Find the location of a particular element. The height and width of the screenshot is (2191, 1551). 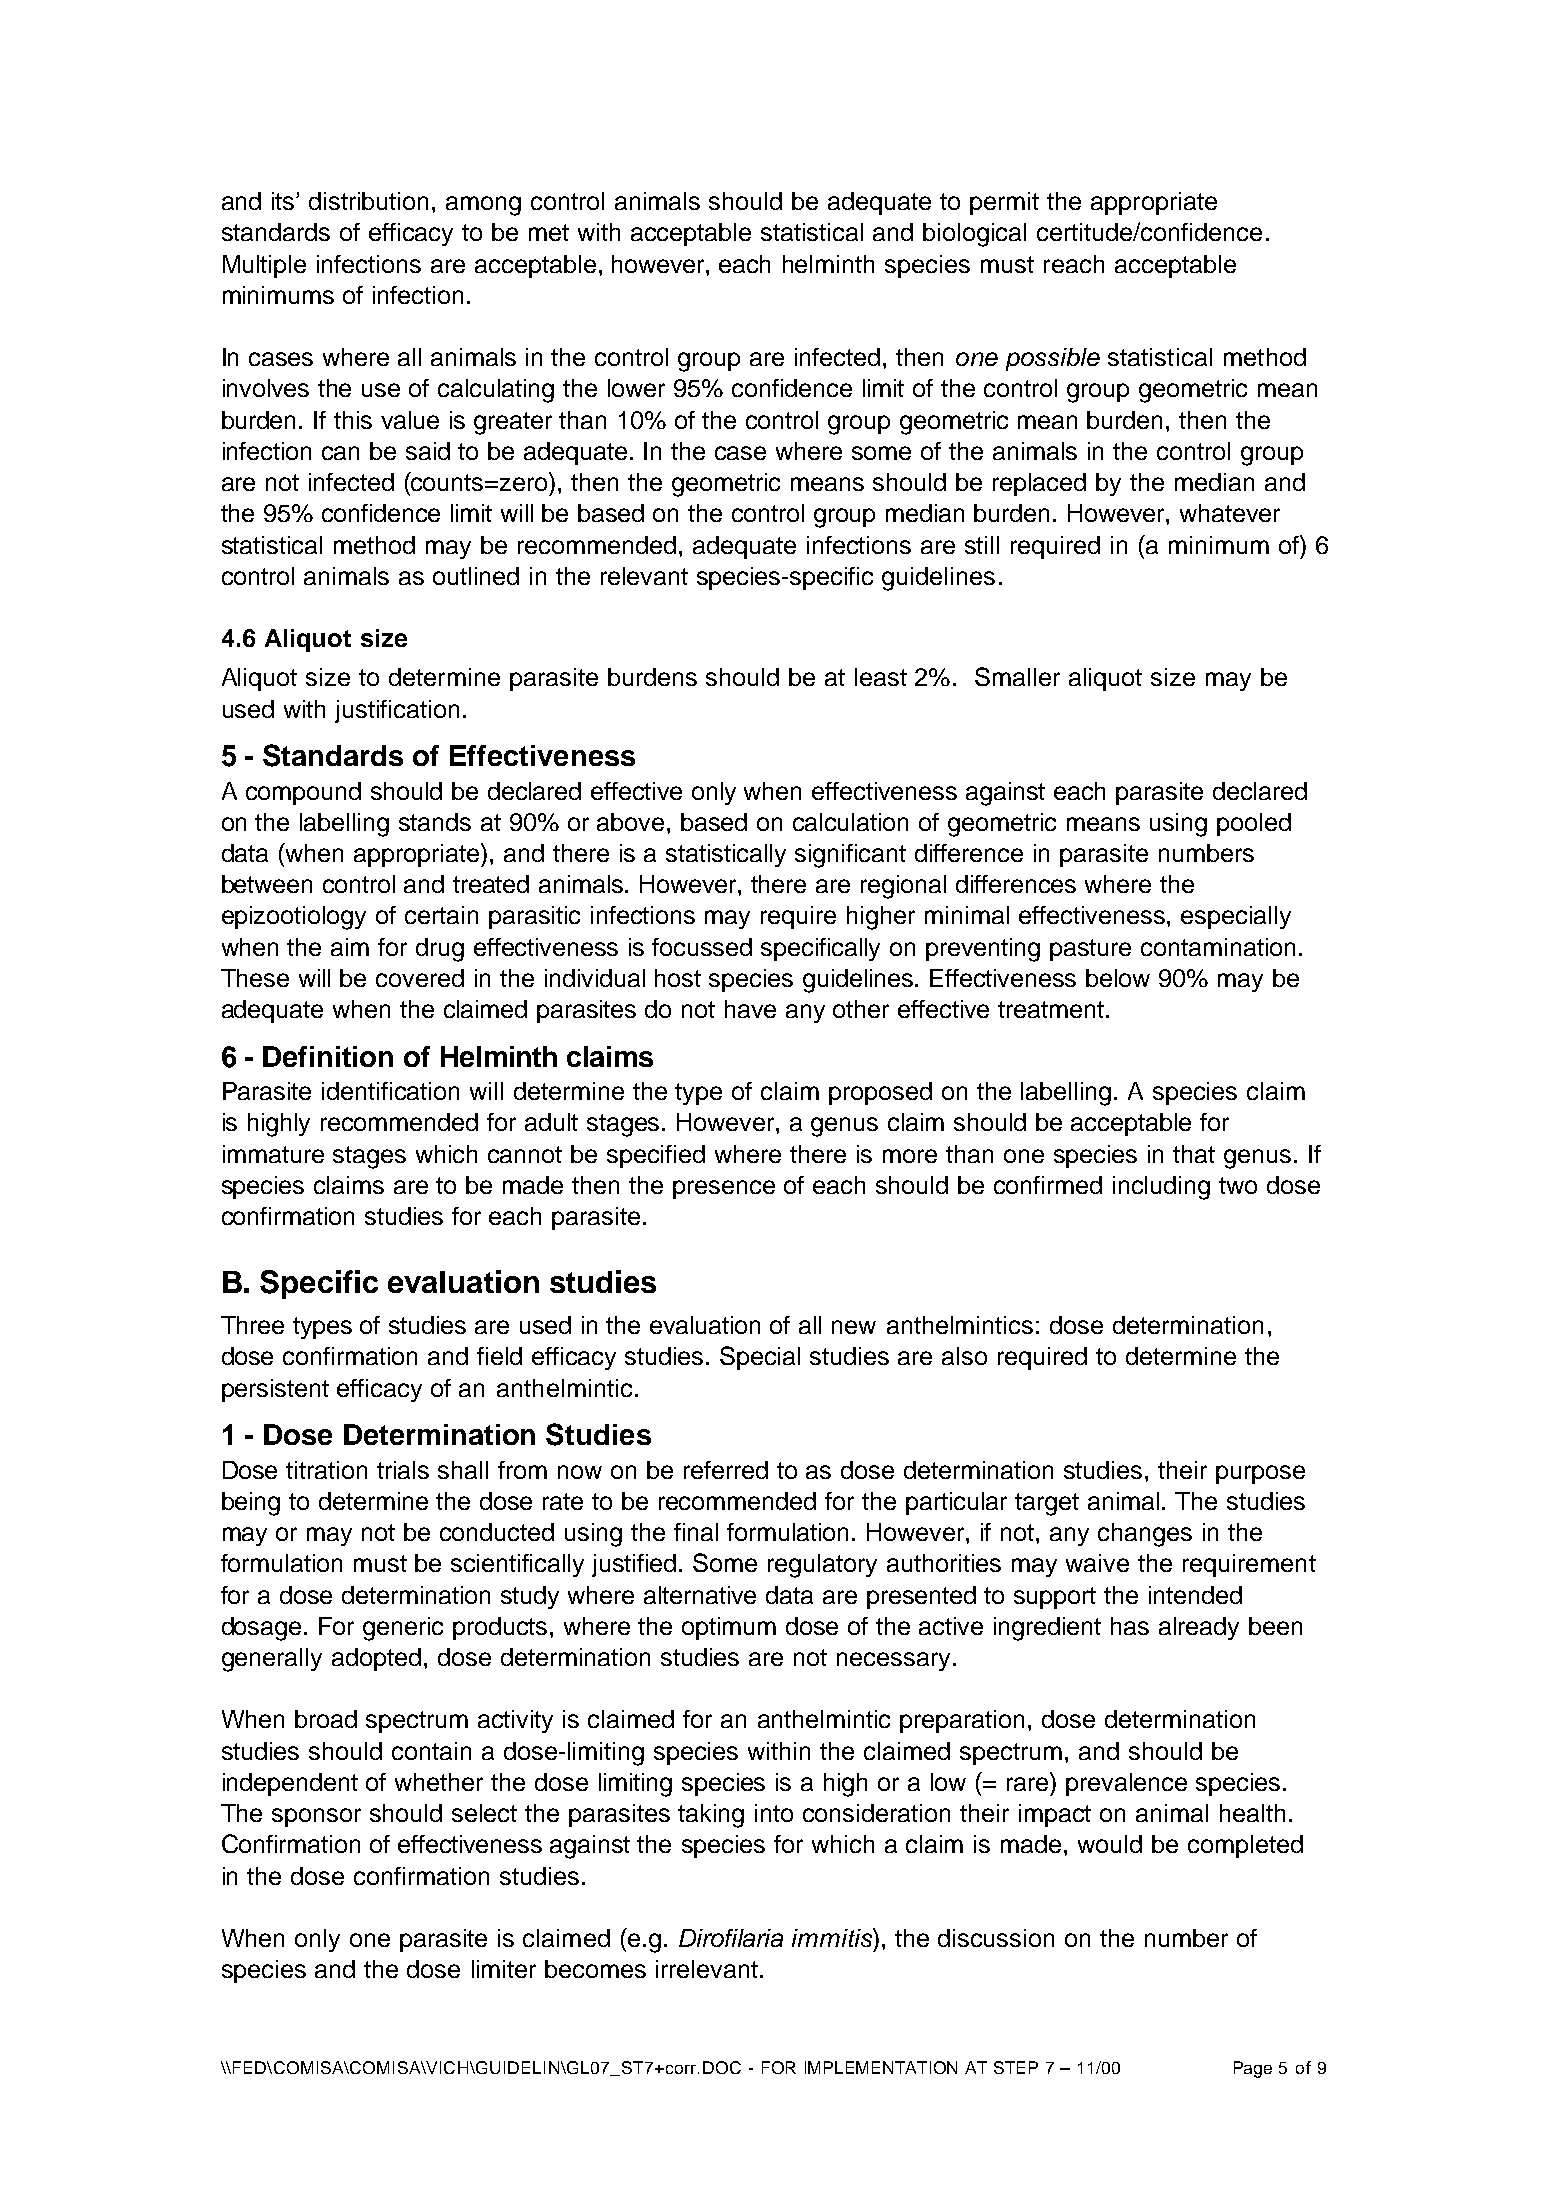

identification is located at coordinates (390, 1091).
